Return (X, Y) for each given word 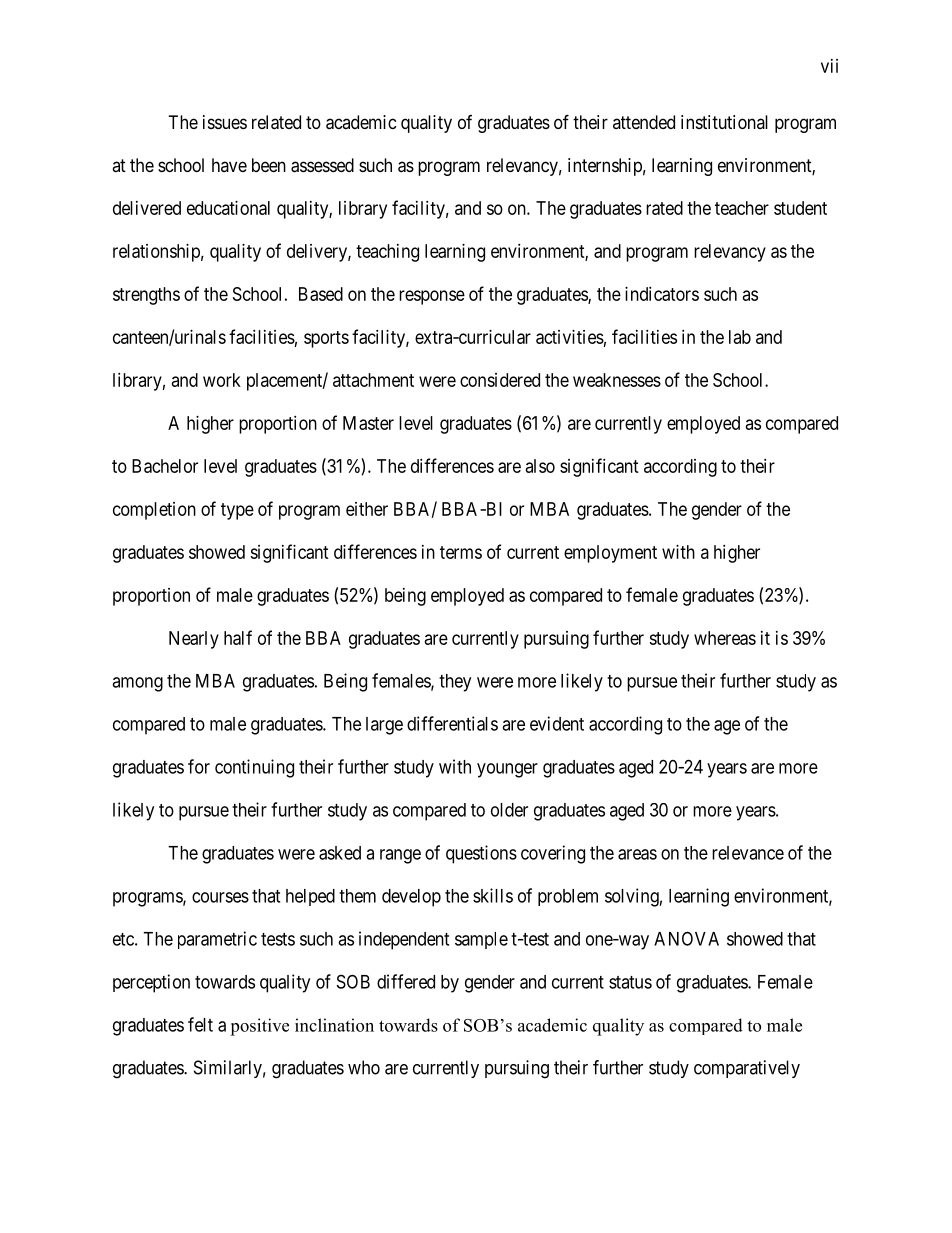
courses (220, 897)
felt (200, 1024)
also (540, 466)
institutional (724, 122)
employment (610, 554)
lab (740, 337)
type (237, 511)
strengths (146, 296)
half (238, 637)
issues (225, 122)
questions (481, 854)
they (455, 683)
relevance (748, 853)
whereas (725, 638)
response (432, 297)
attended (644, 122)
